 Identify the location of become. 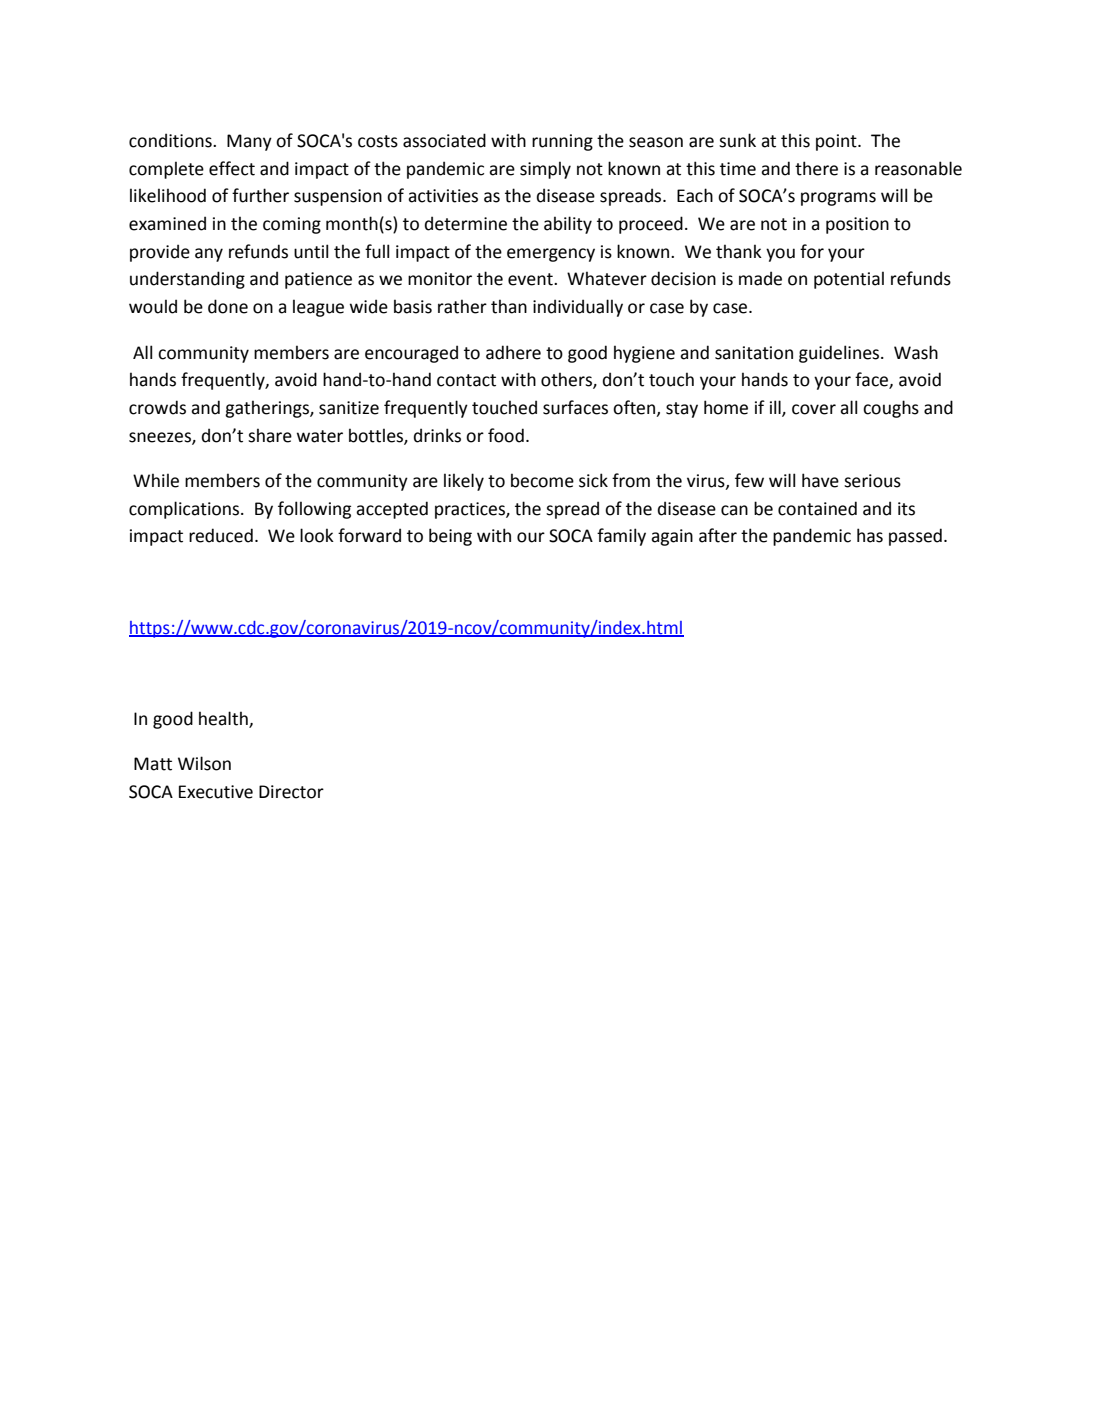
(542, 480).
